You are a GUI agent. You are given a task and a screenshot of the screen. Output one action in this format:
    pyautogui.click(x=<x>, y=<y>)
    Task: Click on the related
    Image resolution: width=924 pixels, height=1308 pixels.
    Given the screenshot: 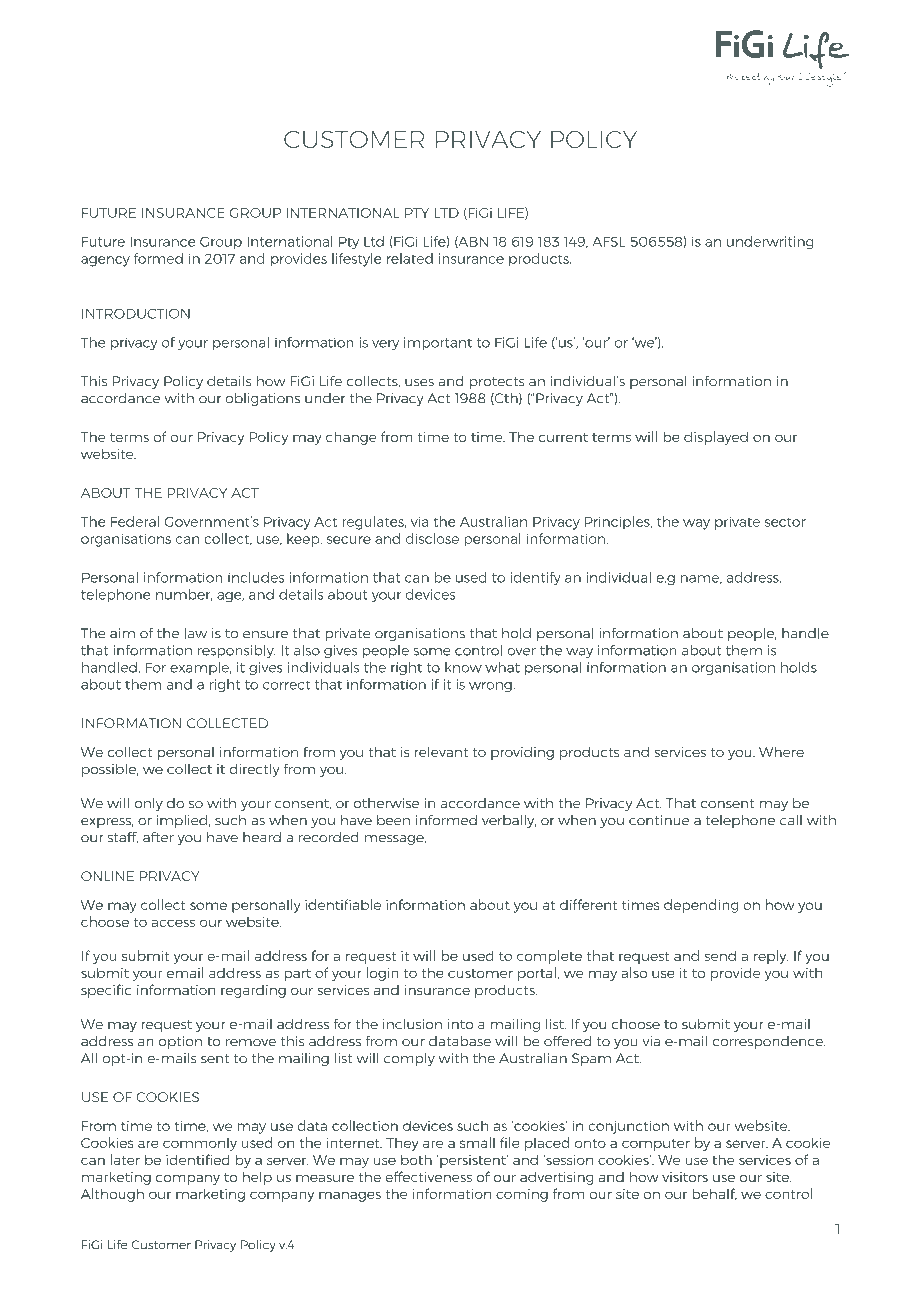 What is the action you would take?
    pyautogui.click(x=410, y=258)
